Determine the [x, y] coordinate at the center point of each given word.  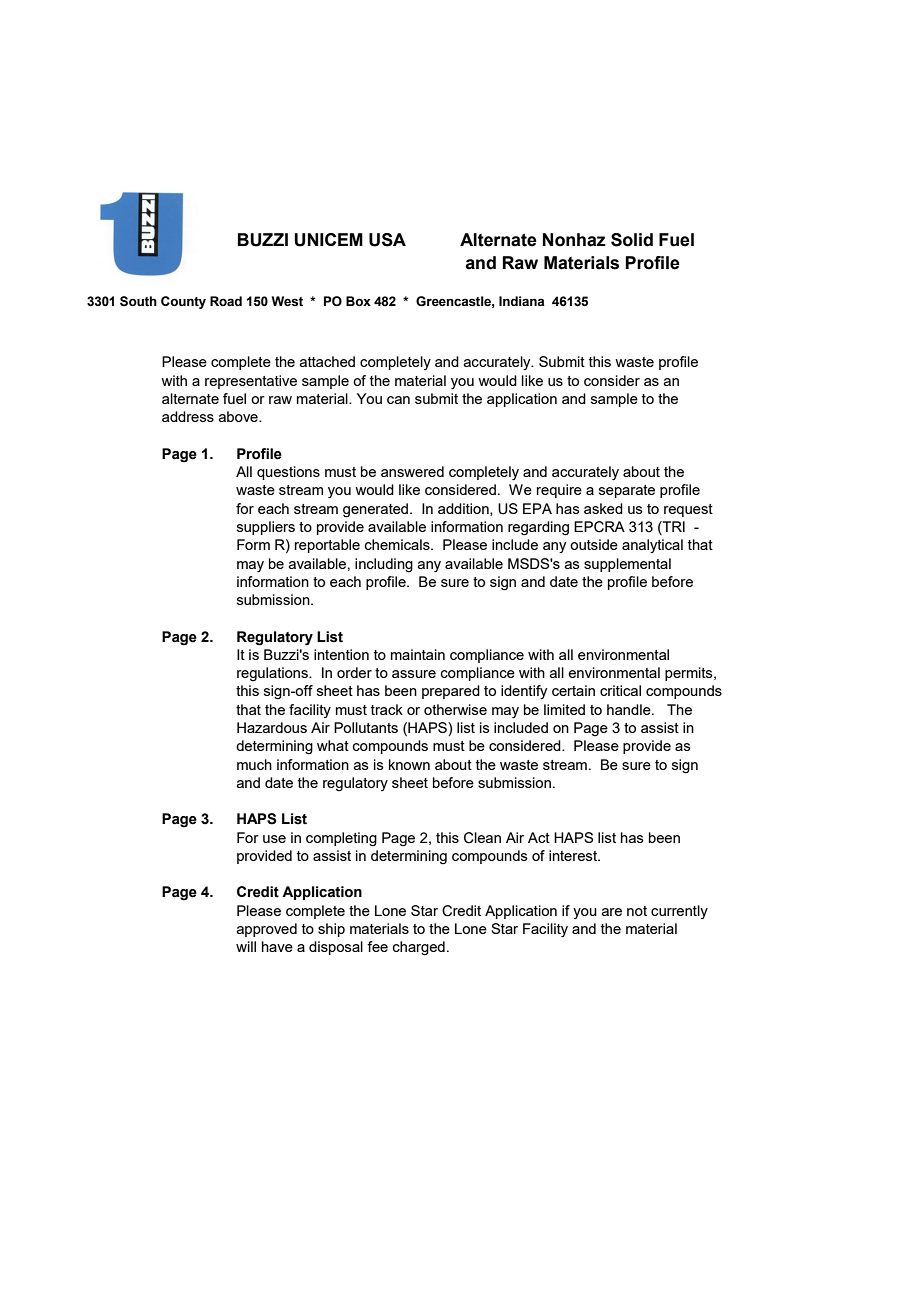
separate [627, 491]
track [387, 709]
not [637, 911]
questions [288, 473]
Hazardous [272, 727]
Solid [632, 240]
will [246, 946]
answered [412, 471]
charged [419, 948]
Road [226, 301]
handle [630, 709]
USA [387, 240]
